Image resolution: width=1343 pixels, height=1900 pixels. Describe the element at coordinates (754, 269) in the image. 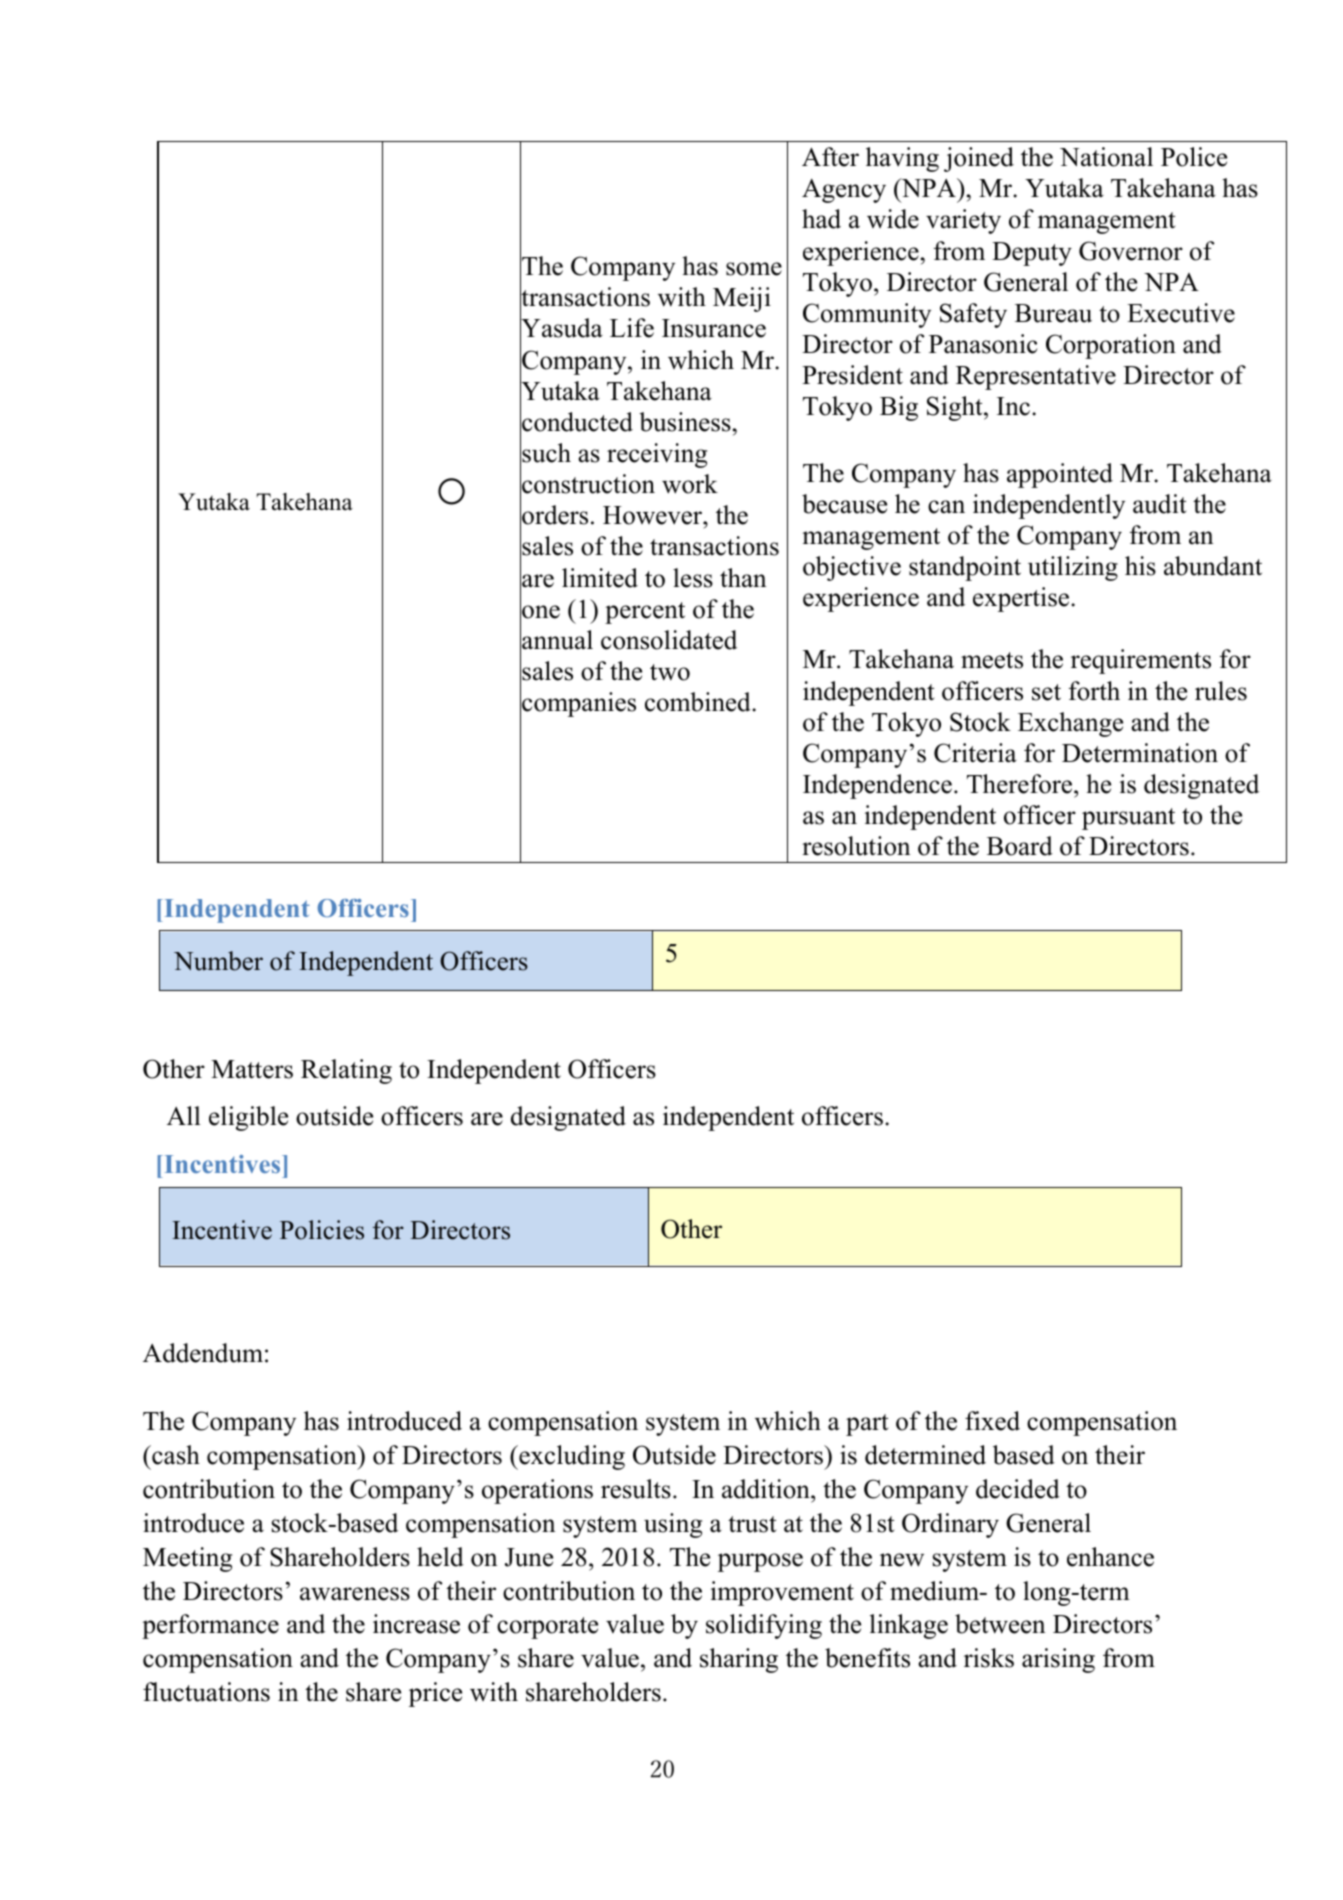

I see `some` at that location.
